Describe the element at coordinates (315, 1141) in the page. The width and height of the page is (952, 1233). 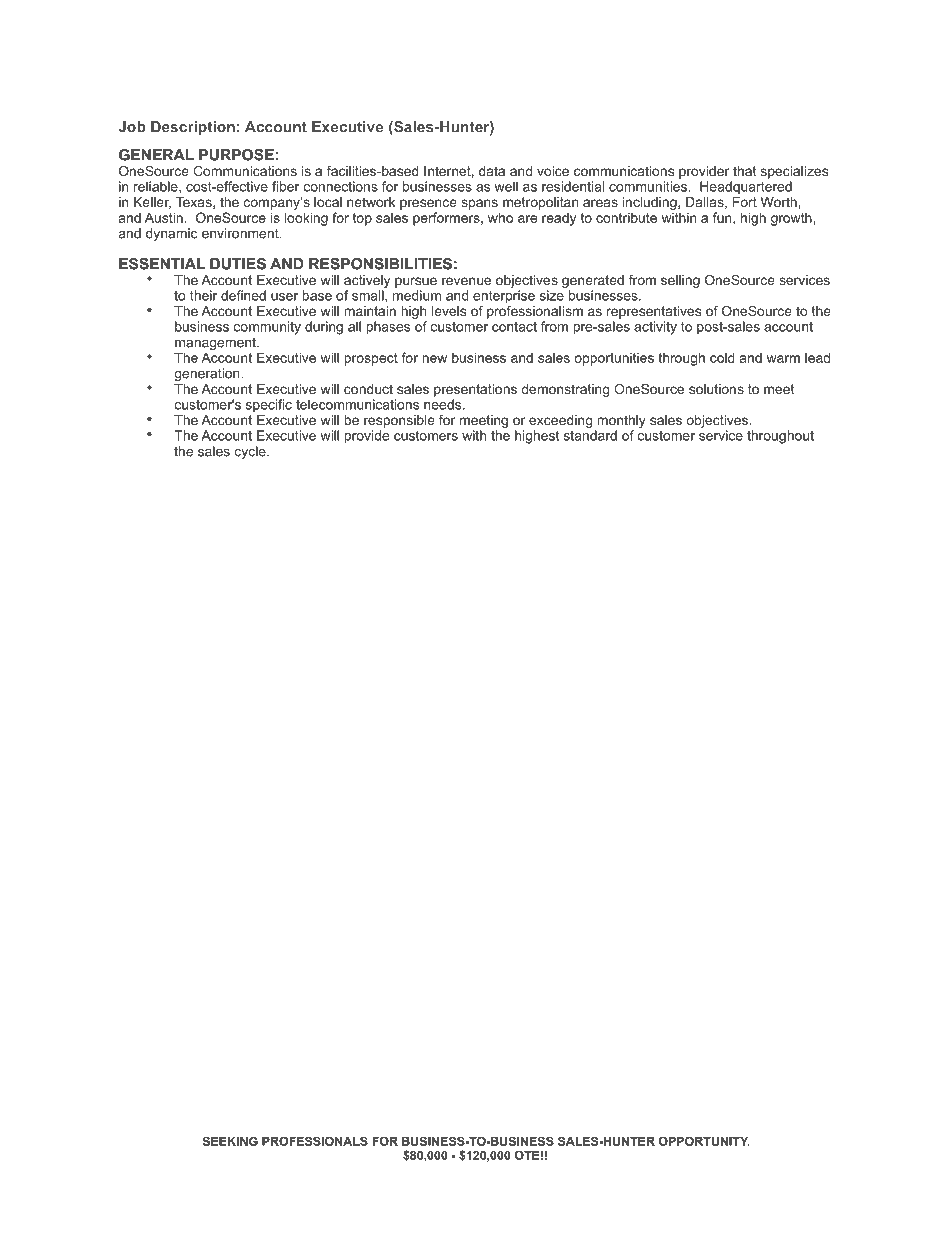
I see `PROFESSIONALS` at that location.
